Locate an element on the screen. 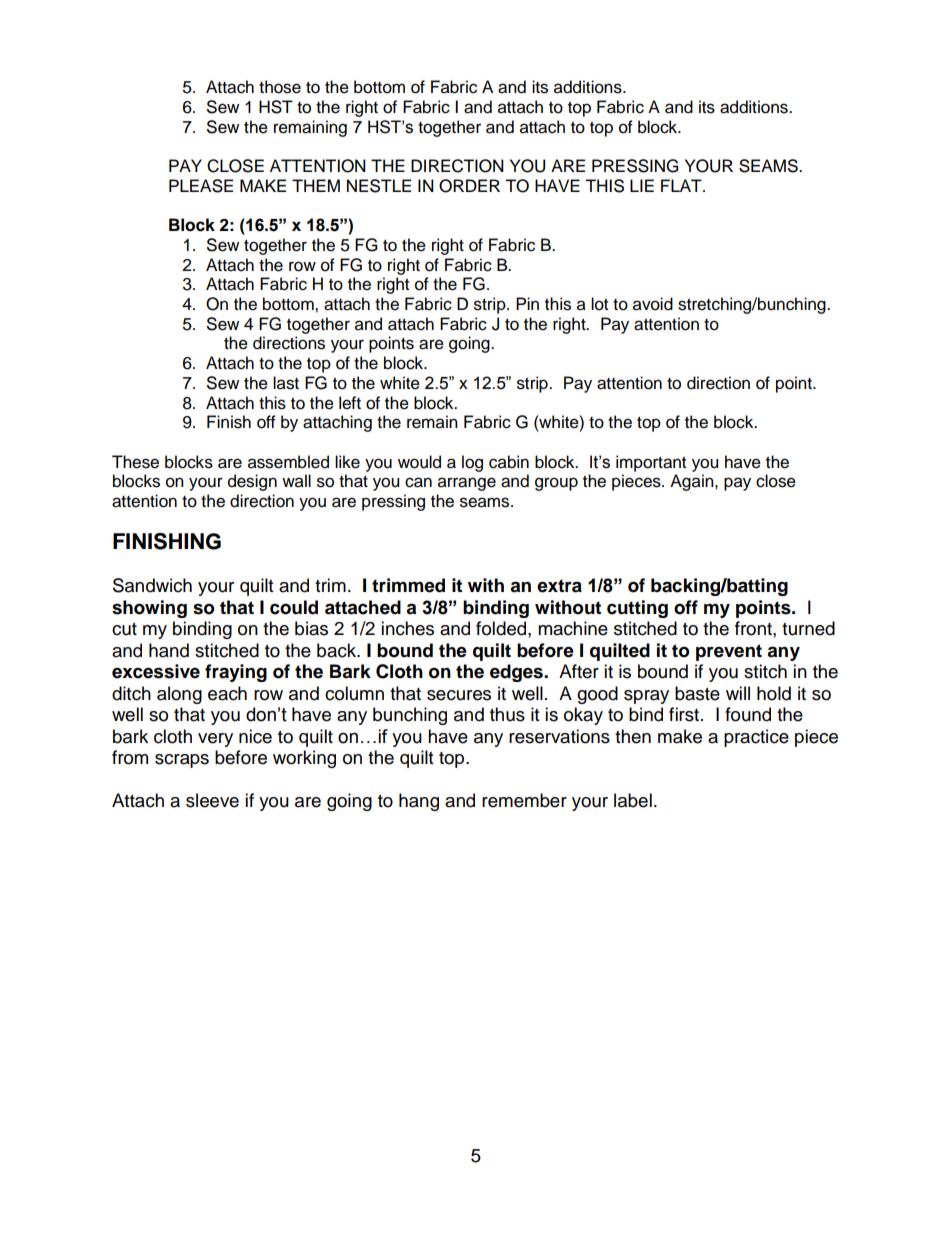  These is located at coordinates (135, 462).
